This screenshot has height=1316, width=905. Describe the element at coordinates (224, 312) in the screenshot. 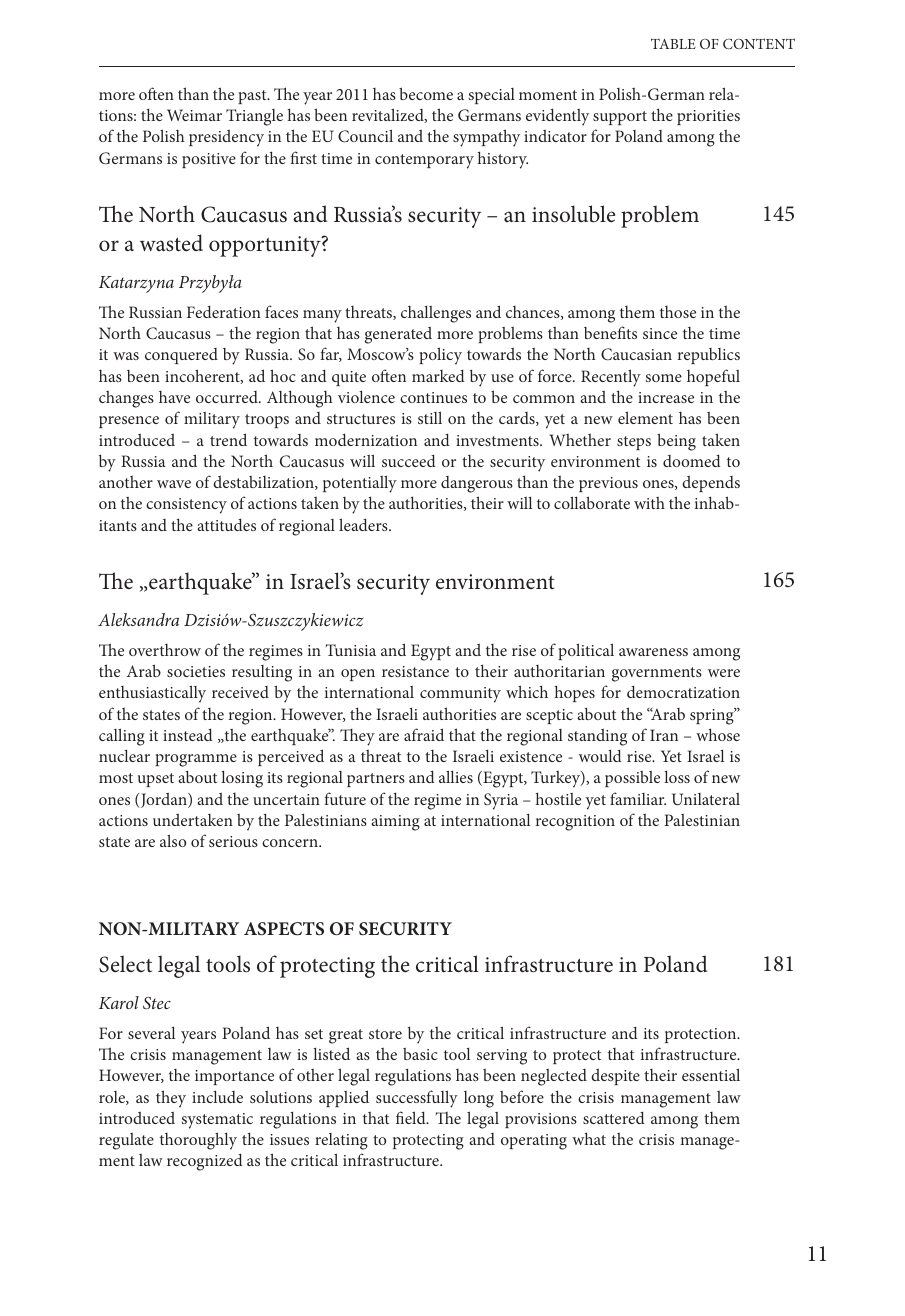

I see `Federation` at that location.
